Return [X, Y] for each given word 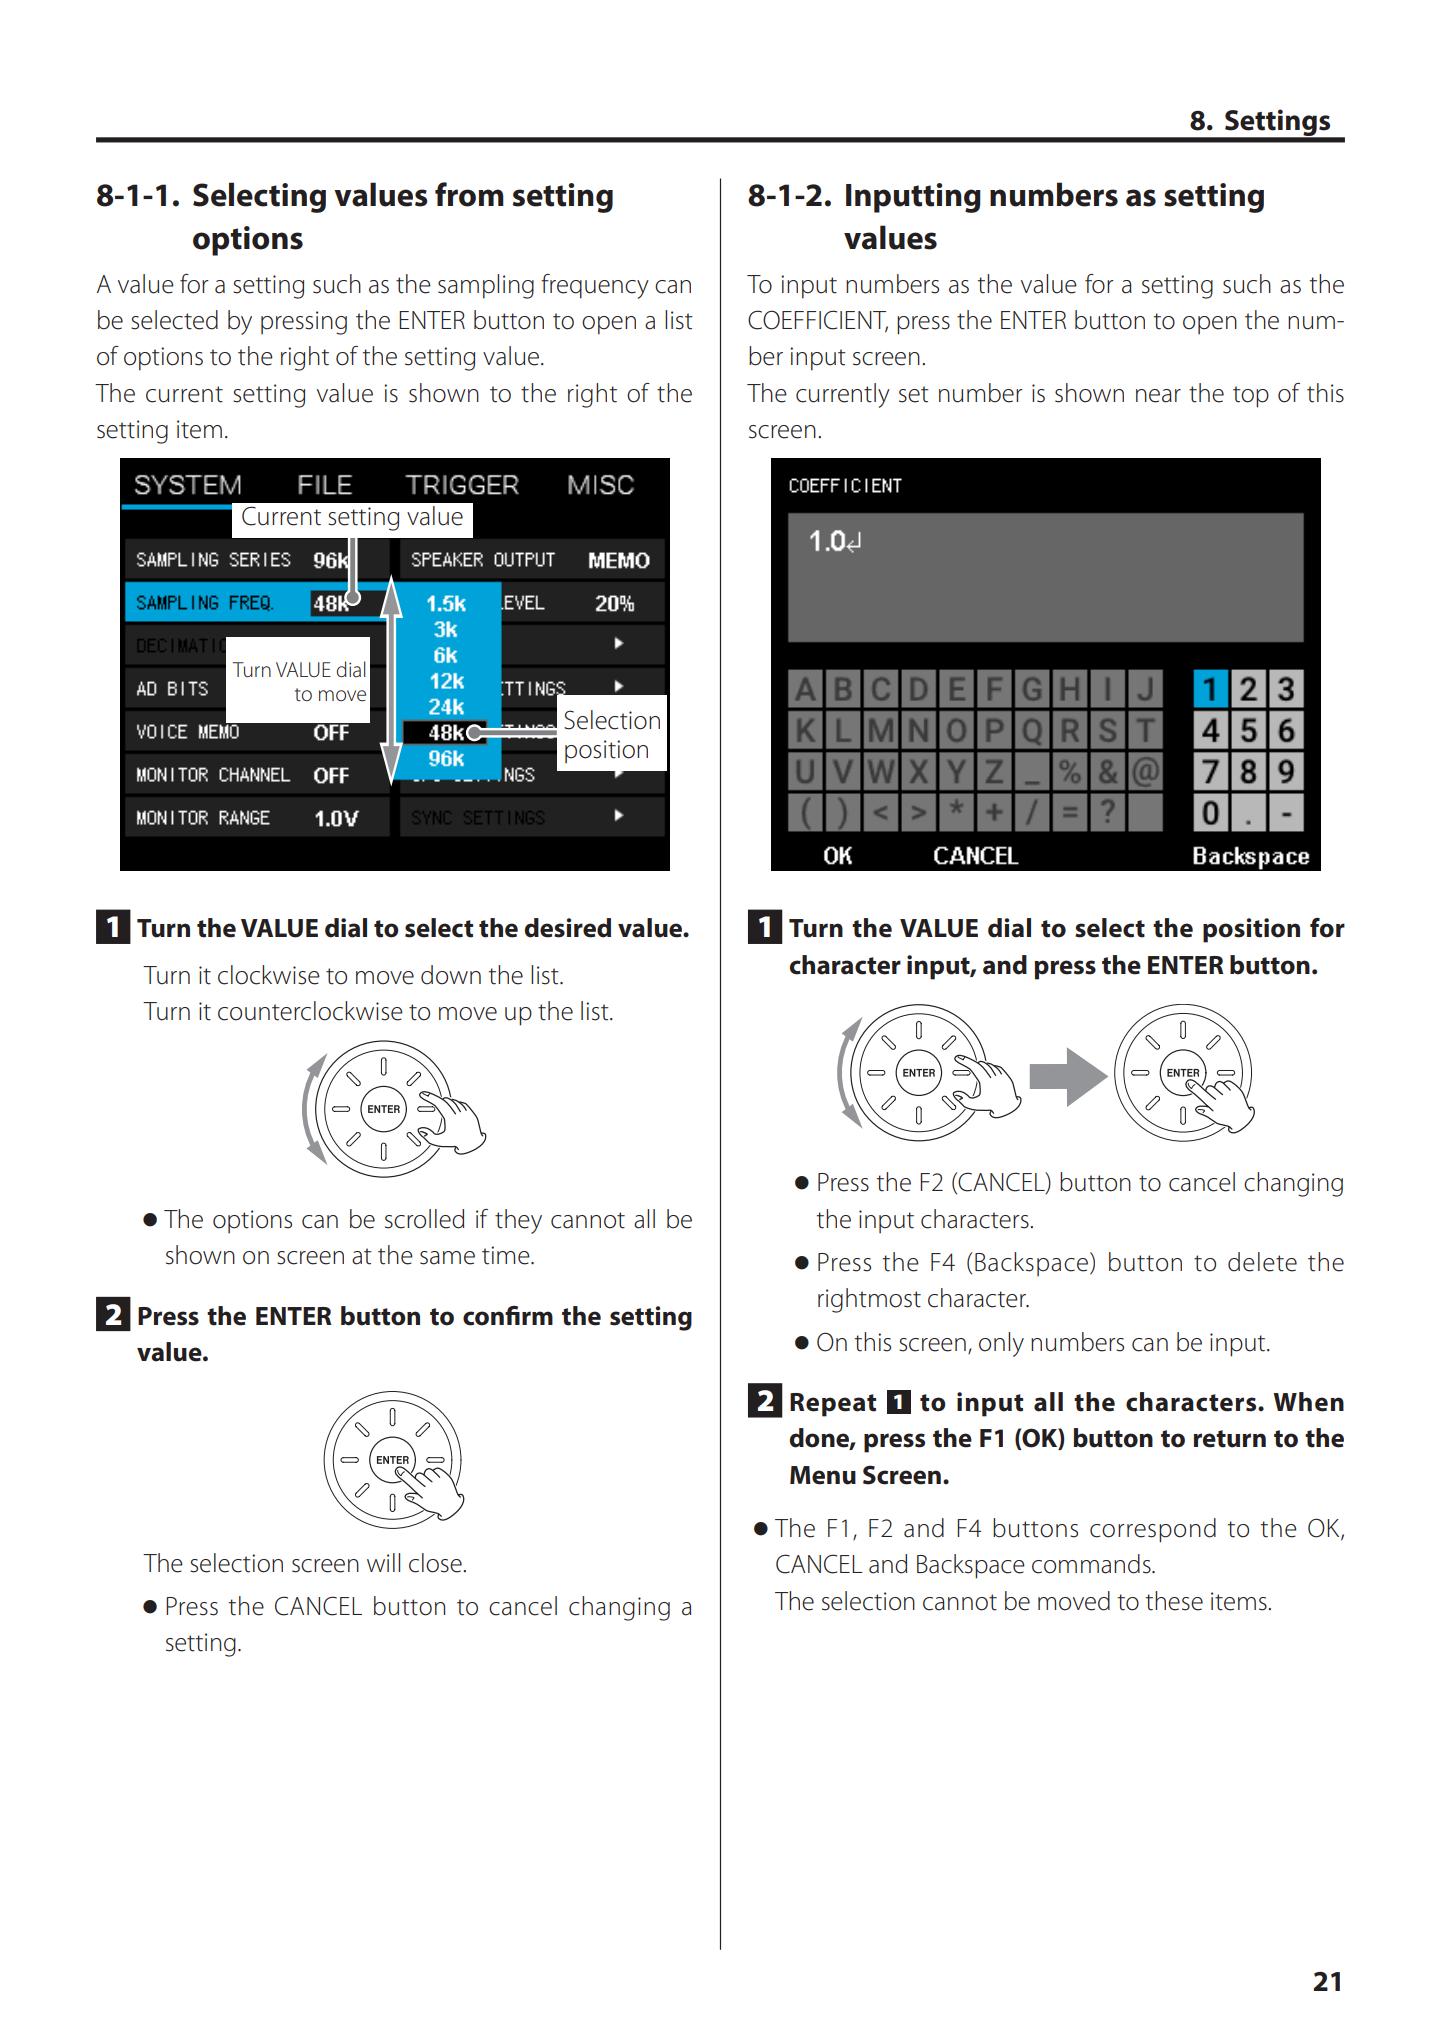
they [518, 1221]
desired [568, 928]
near [1158, 396]
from [469, 194]
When [1308, 1402]
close [436, 1563]
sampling [486, 286]
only [1001, 1344]
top [1251, 397]
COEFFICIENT [818, 321]
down [451, 975]
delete [1262, 1262]
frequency [595, 286]
